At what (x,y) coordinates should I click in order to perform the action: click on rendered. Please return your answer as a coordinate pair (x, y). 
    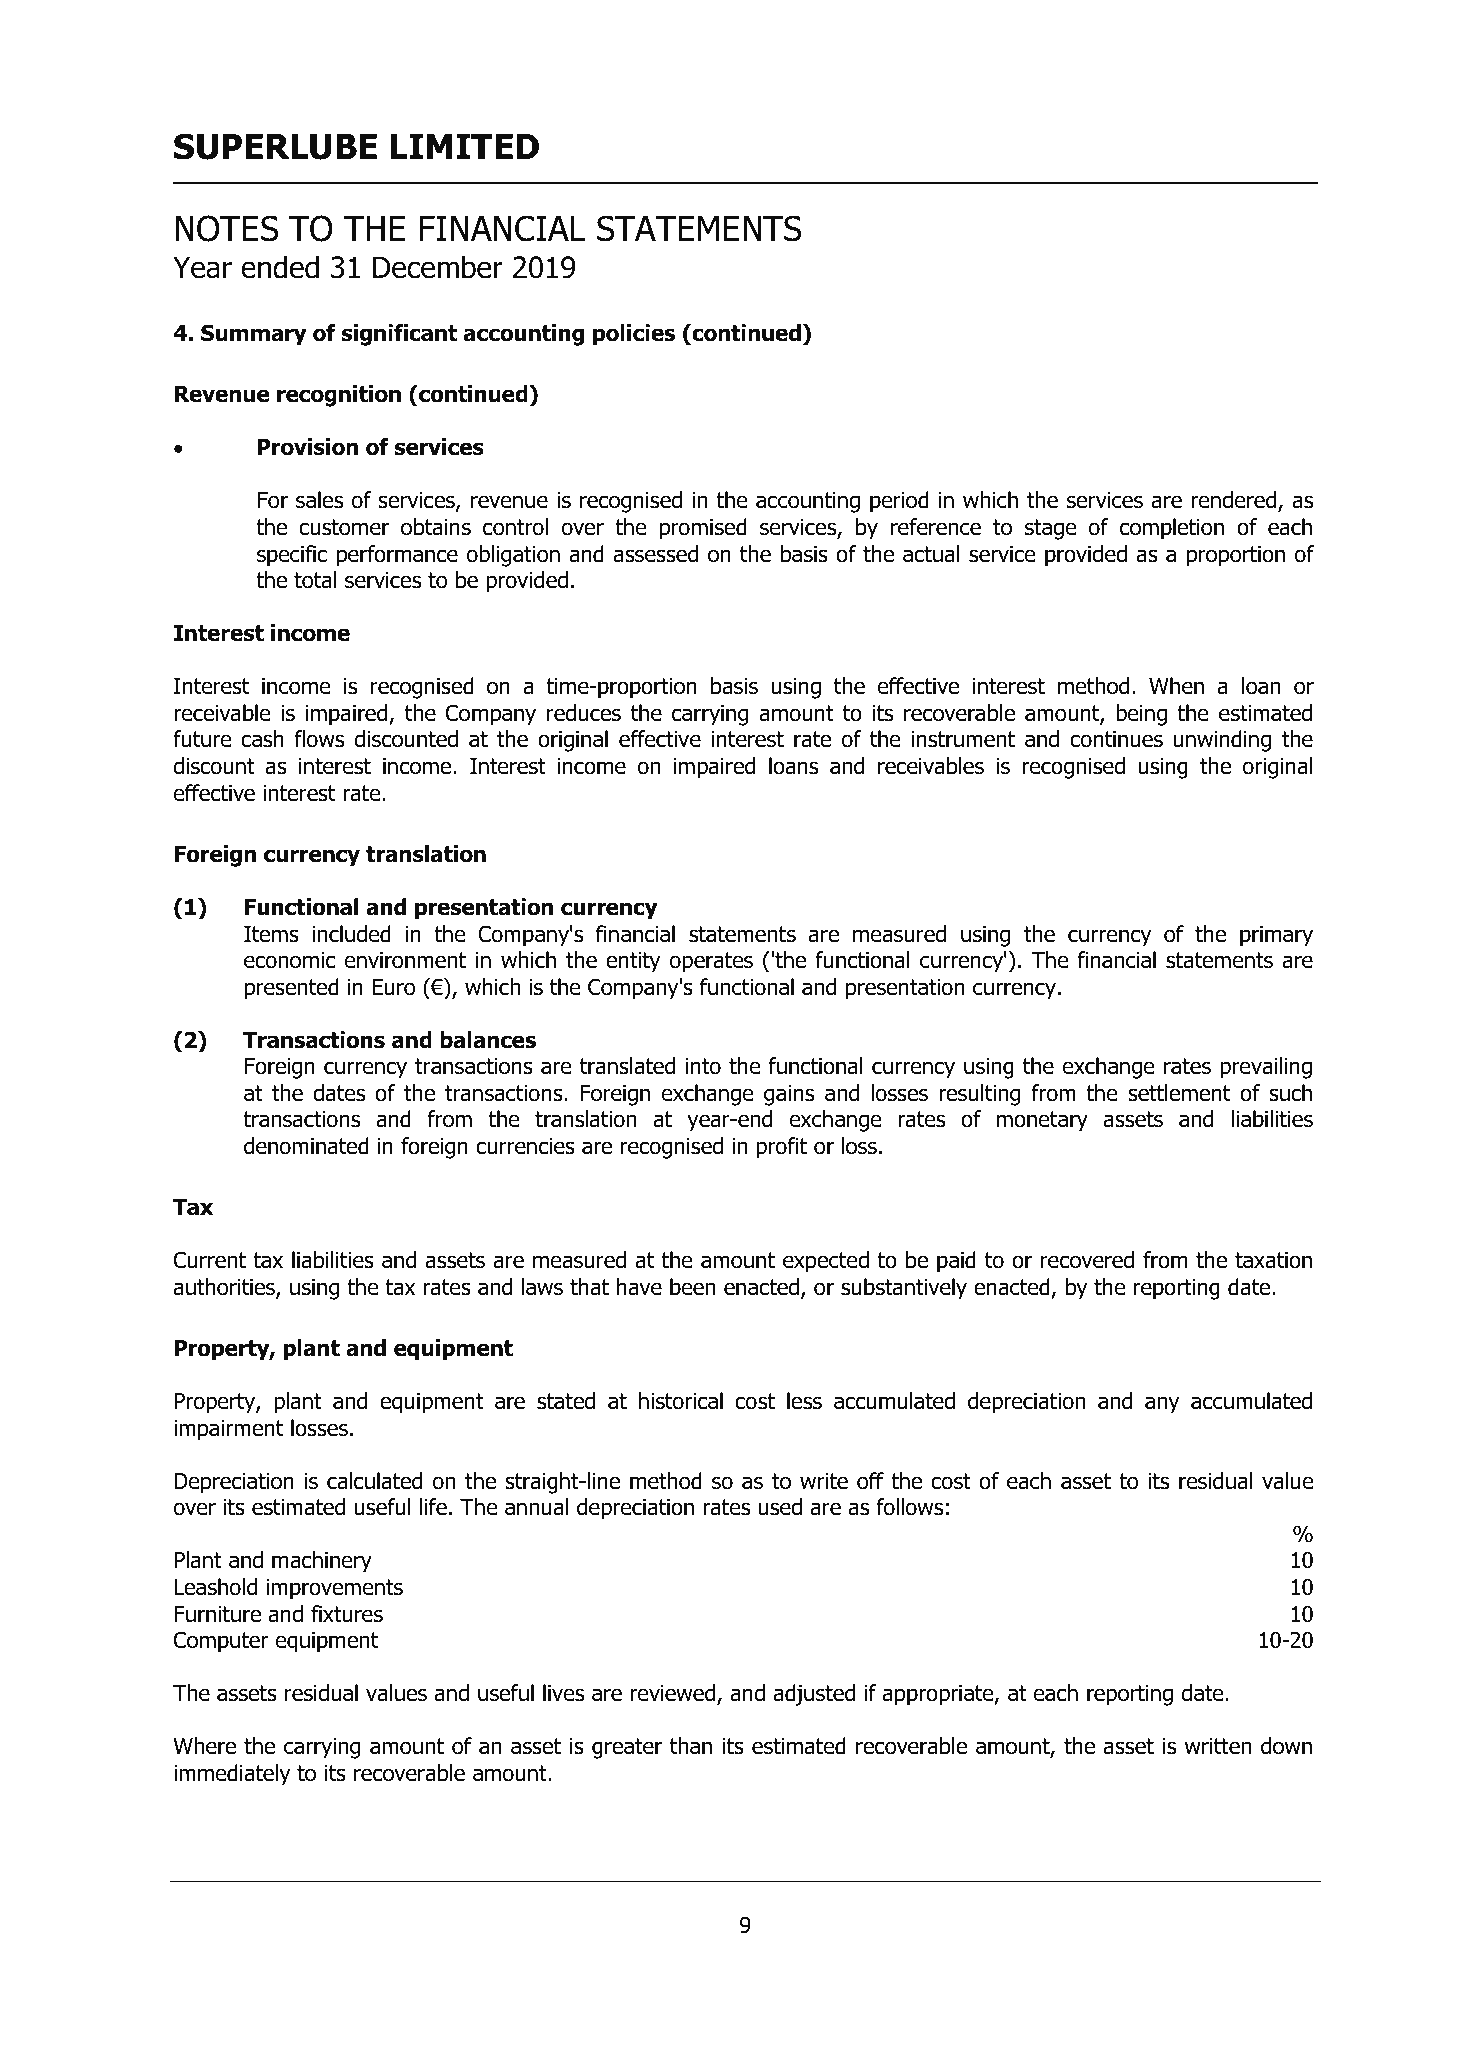
    Looking at the image, I should click on (1235, 501).
